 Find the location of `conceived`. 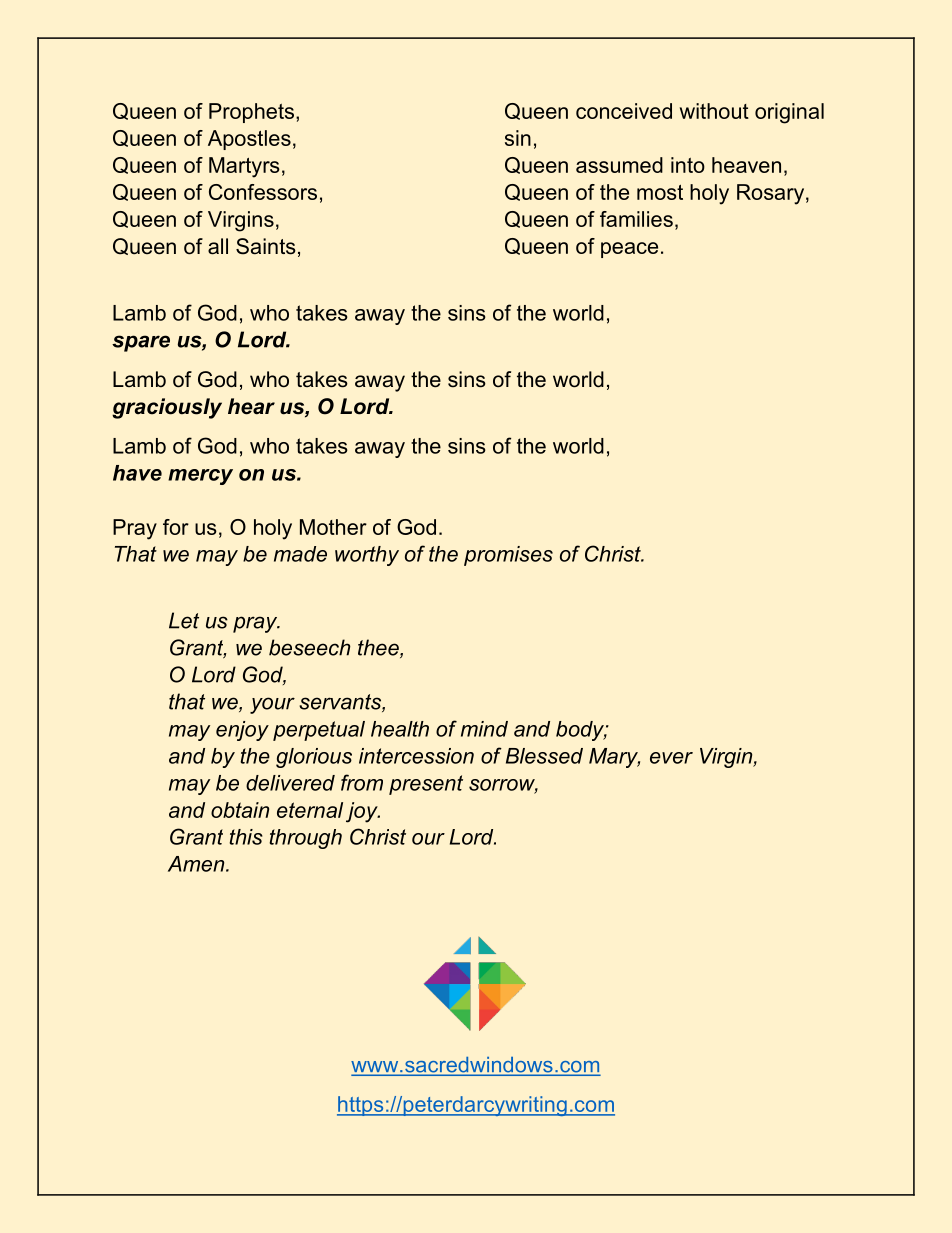

conceived is located at coordinates (624, 111).
